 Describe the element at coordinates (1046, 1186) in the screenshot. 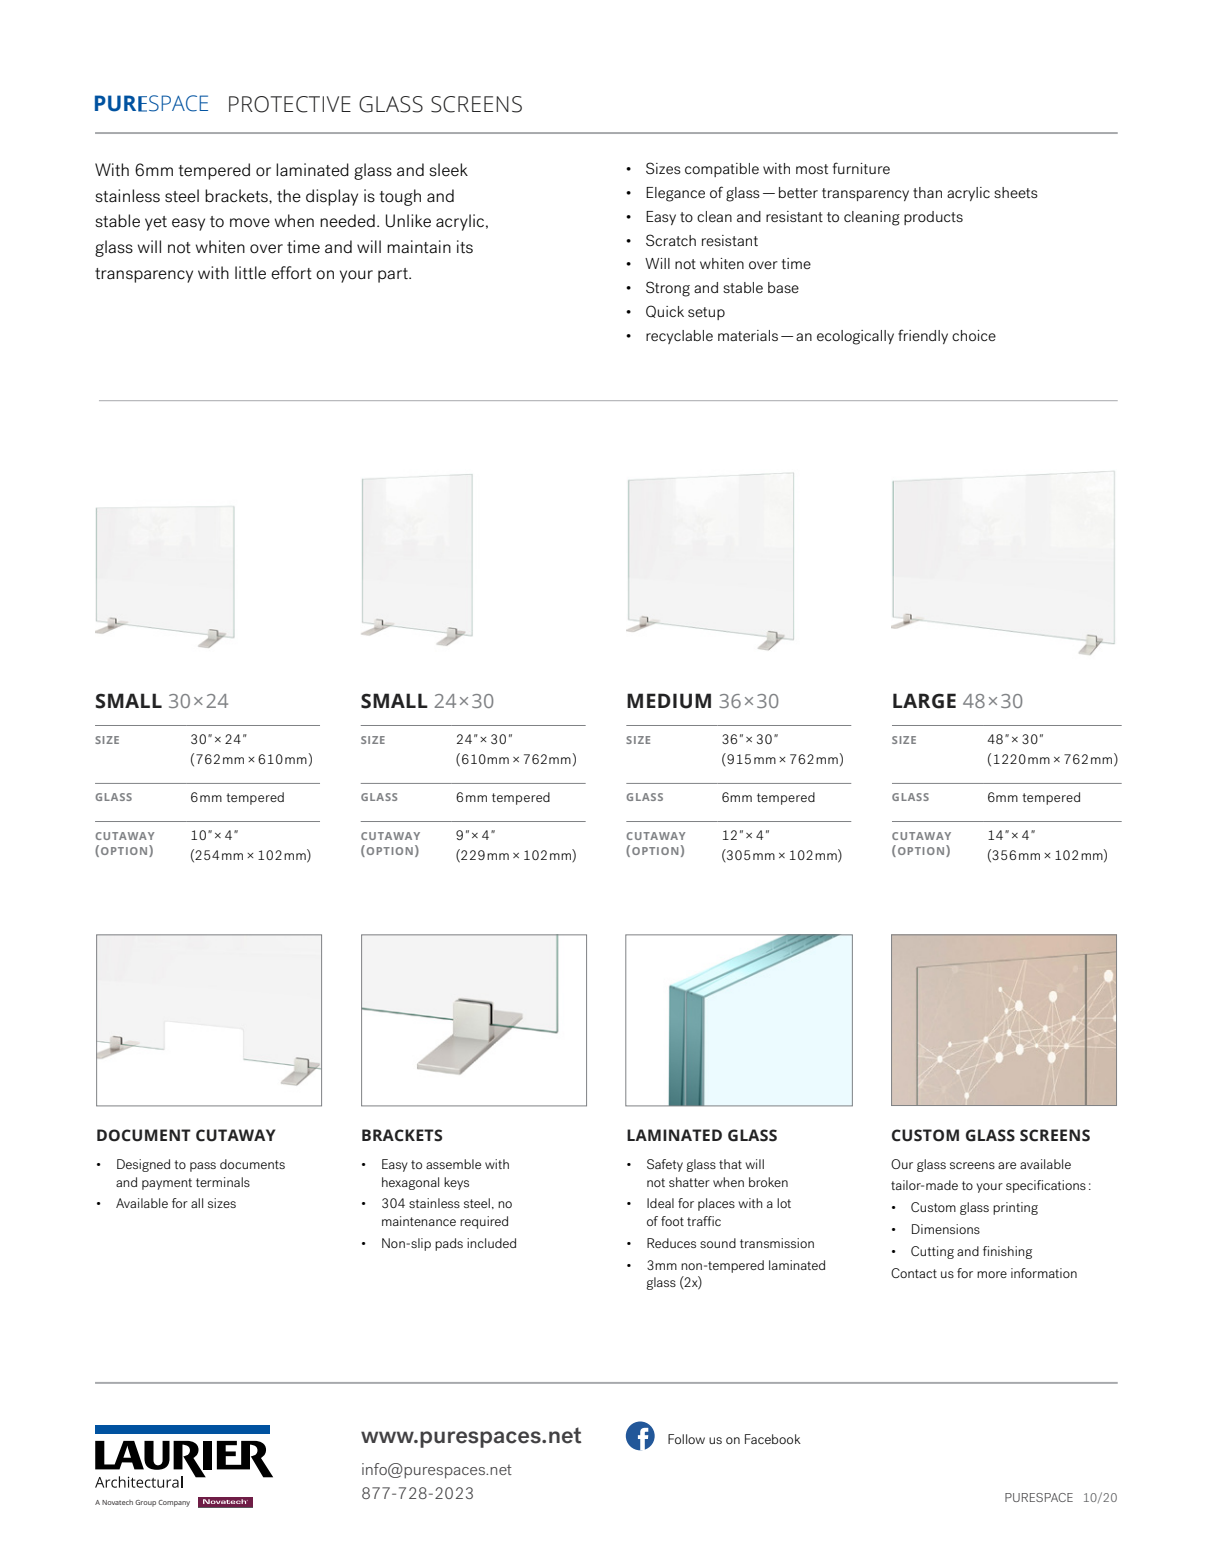

I see `specifications` at that location.
